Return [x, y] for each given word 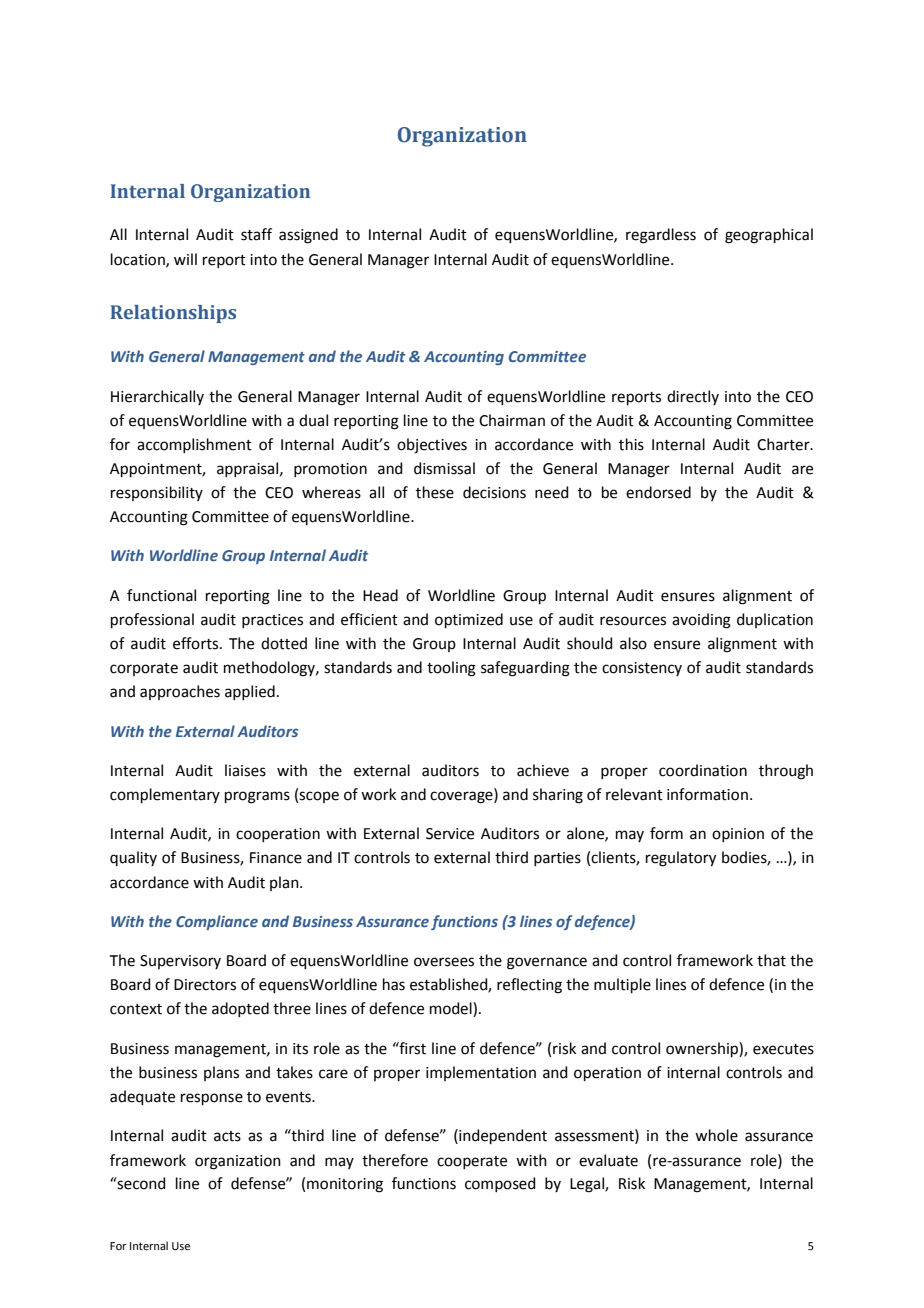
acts [227, 1136]
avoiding [701, 621]
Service [450, 834]
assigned [308, 236]
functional [161, 595]
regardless [661, 236]
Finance [276, 858]
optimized [469, 620]
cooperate [472, 1162]
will [185, 259]
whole [716, 1135]
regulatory [681, 859]
